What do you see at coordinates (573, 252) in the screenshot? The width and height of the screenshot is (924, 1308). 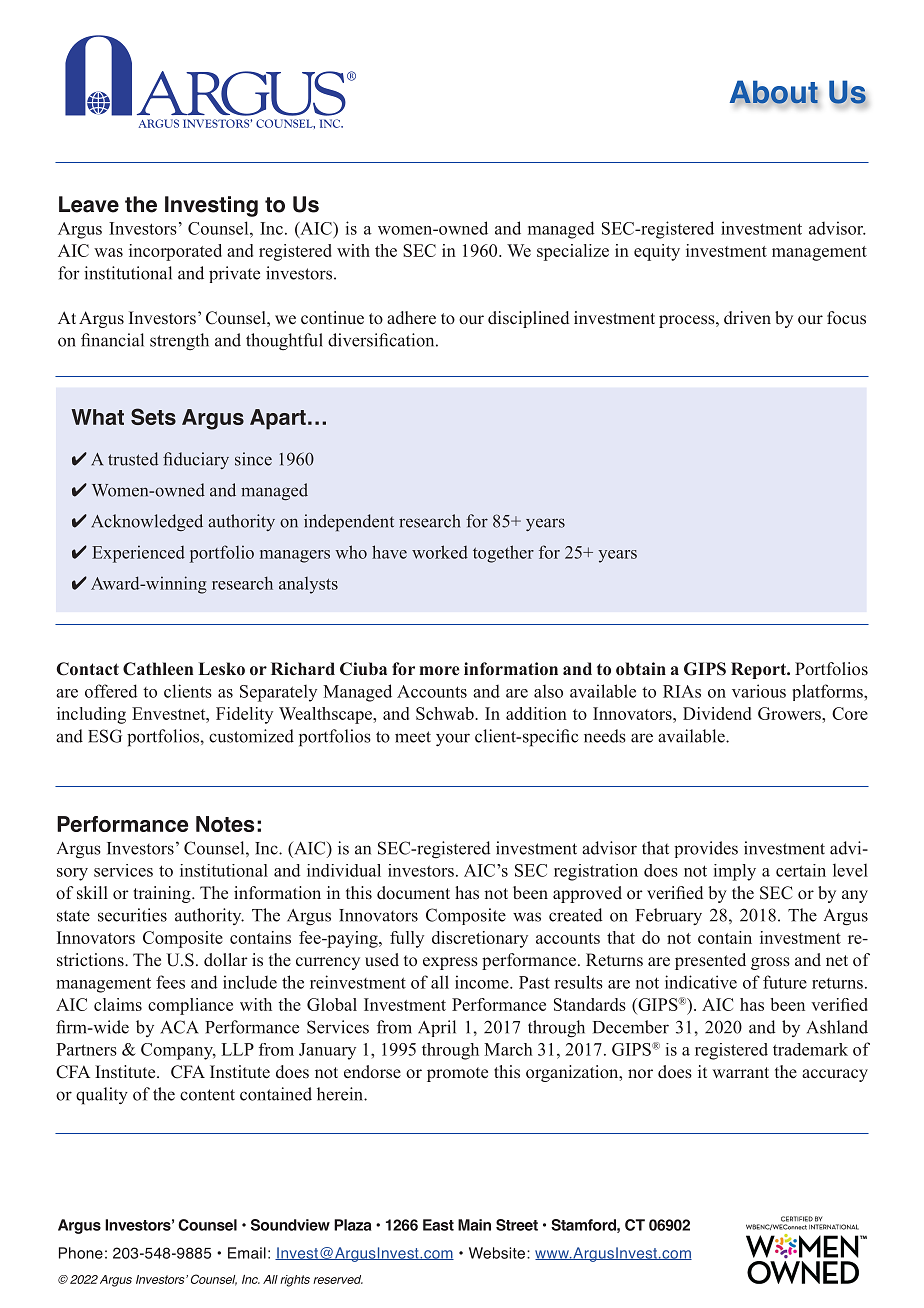 I see `specialize` at bounding box center [573, 252].
